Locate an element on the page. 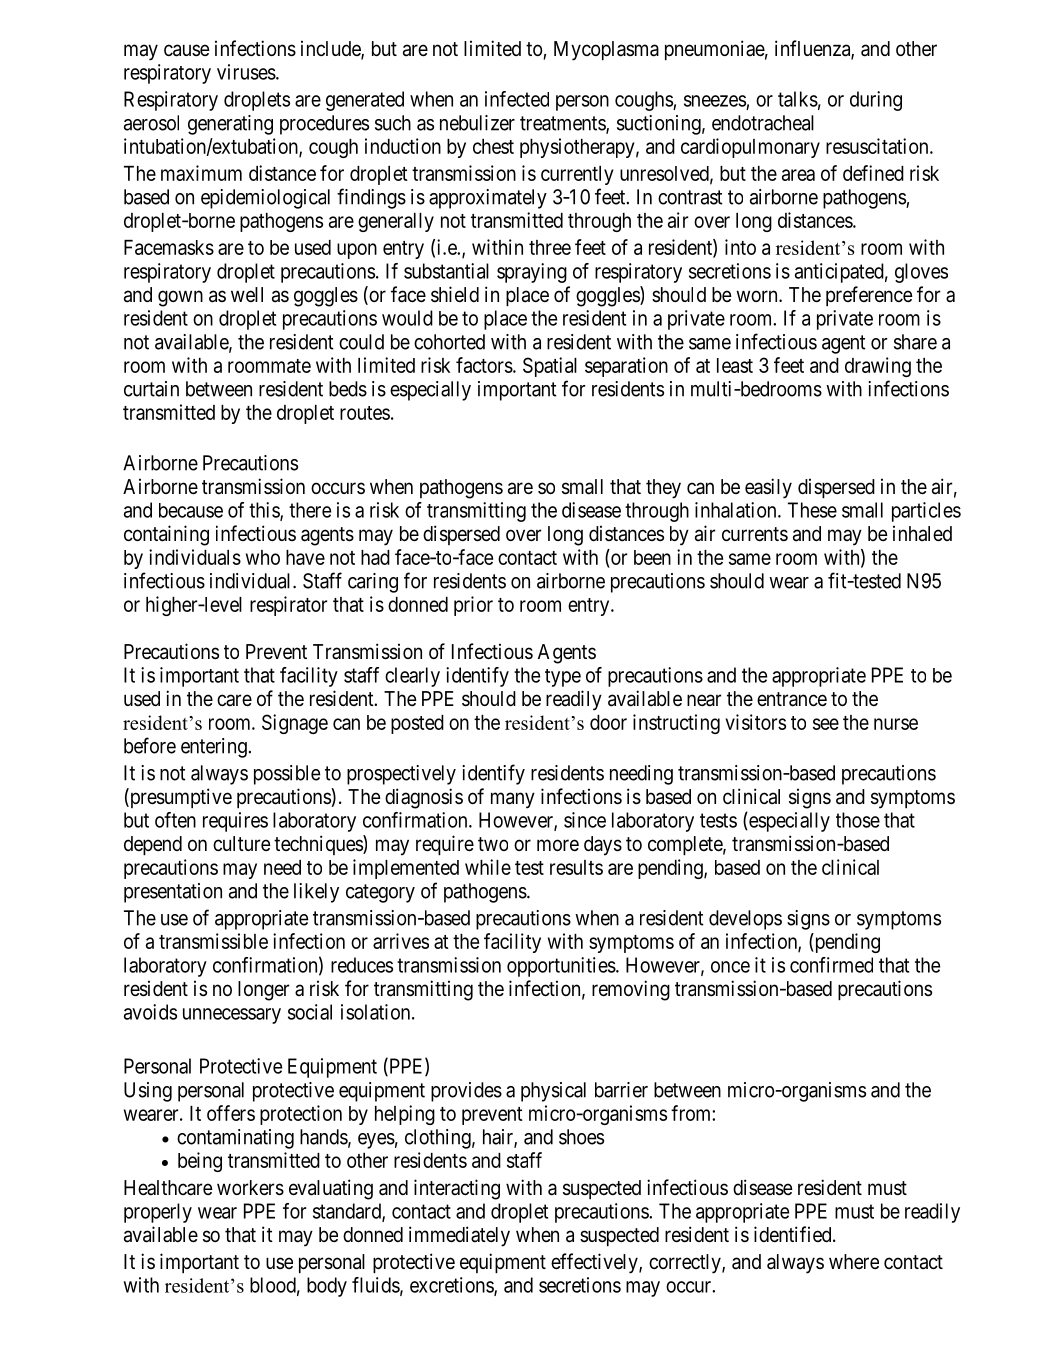 Image resolution: width=1045 pixels, height=1353 pixels. this is located at coordinates (265, 511).
